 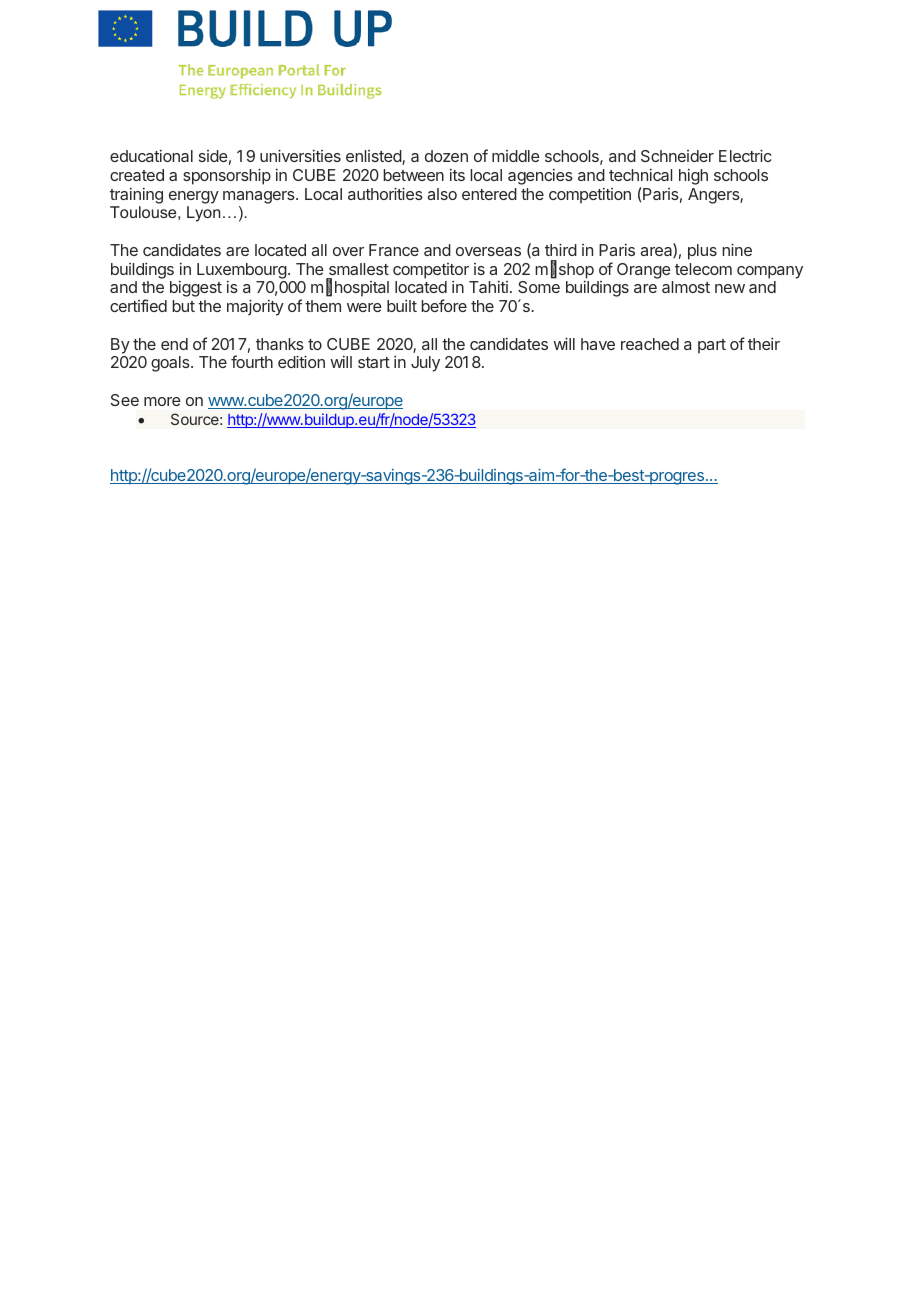 I want to click on reached, so click(x=650, y=344).
